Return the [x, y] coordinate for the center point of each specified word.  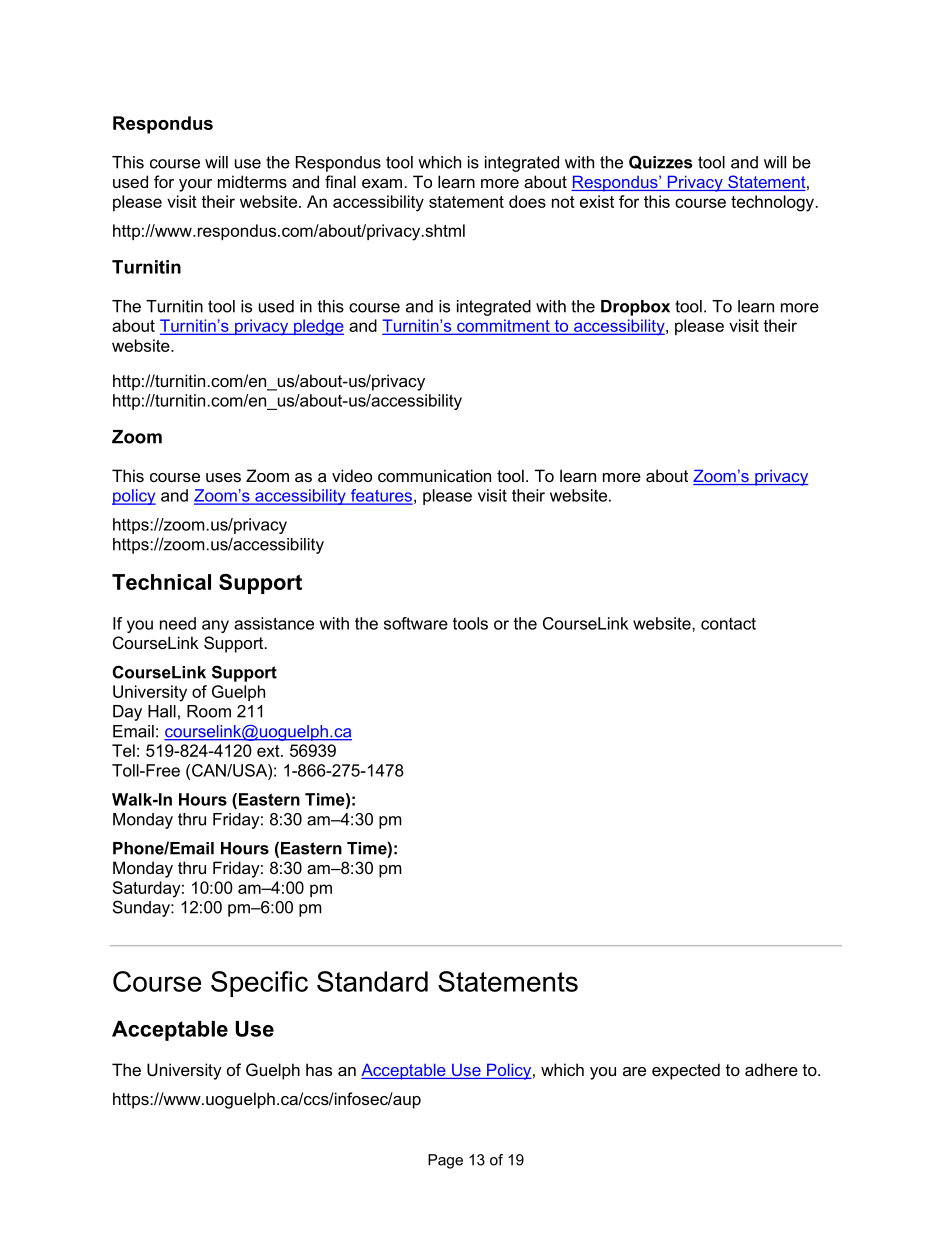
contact [728, 624]
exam [382, 183]
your [195, 185]
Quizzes [660, 162]
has [319, 1069]
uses [223, 477]
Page [445, 1161]
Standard [372, 981]
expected [686, 1071]
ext [269, 751]
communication [434, 475]
